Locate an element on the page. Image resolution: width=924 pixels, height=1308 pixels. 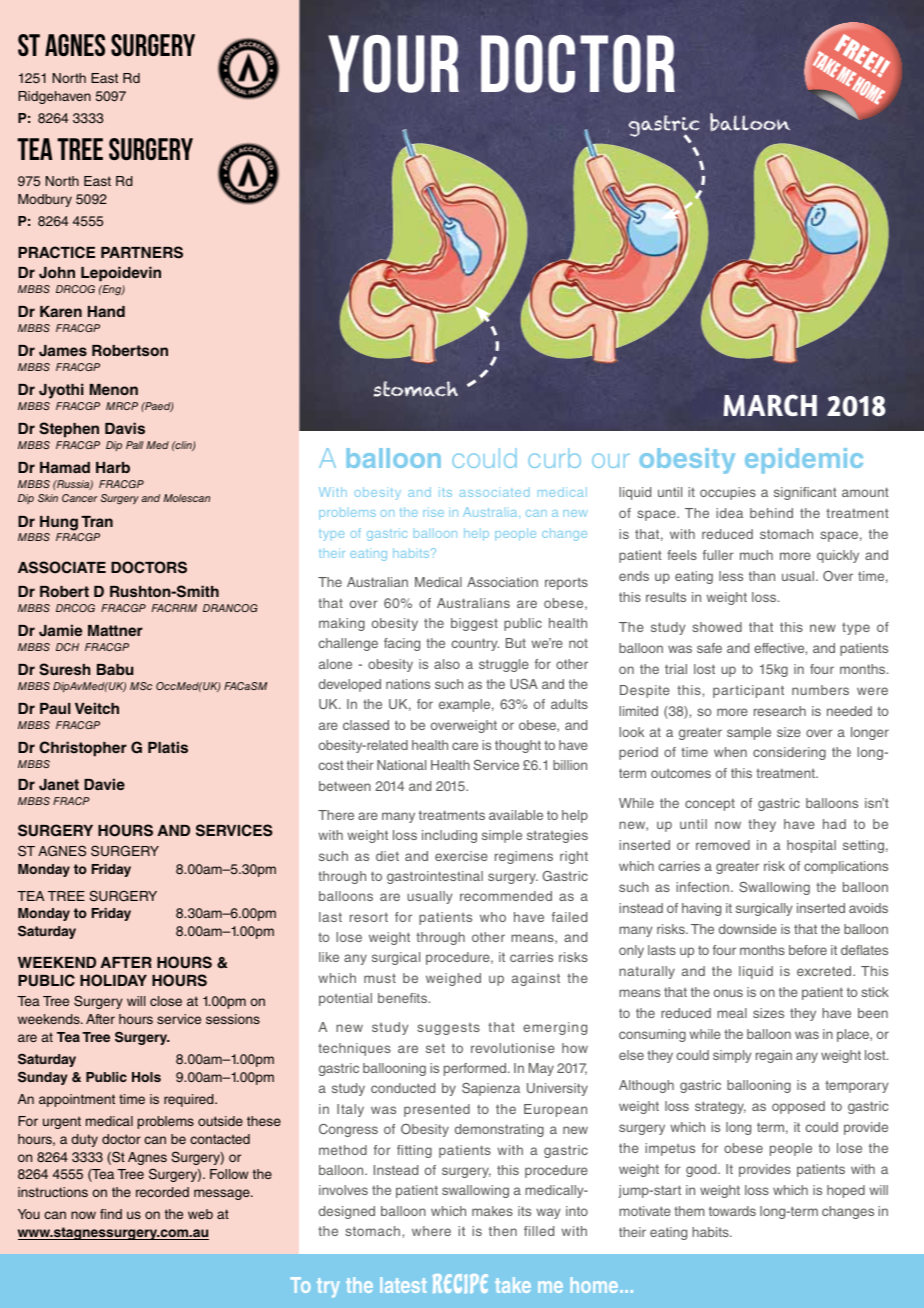
YOUR is located at coordinates (393, 64).
